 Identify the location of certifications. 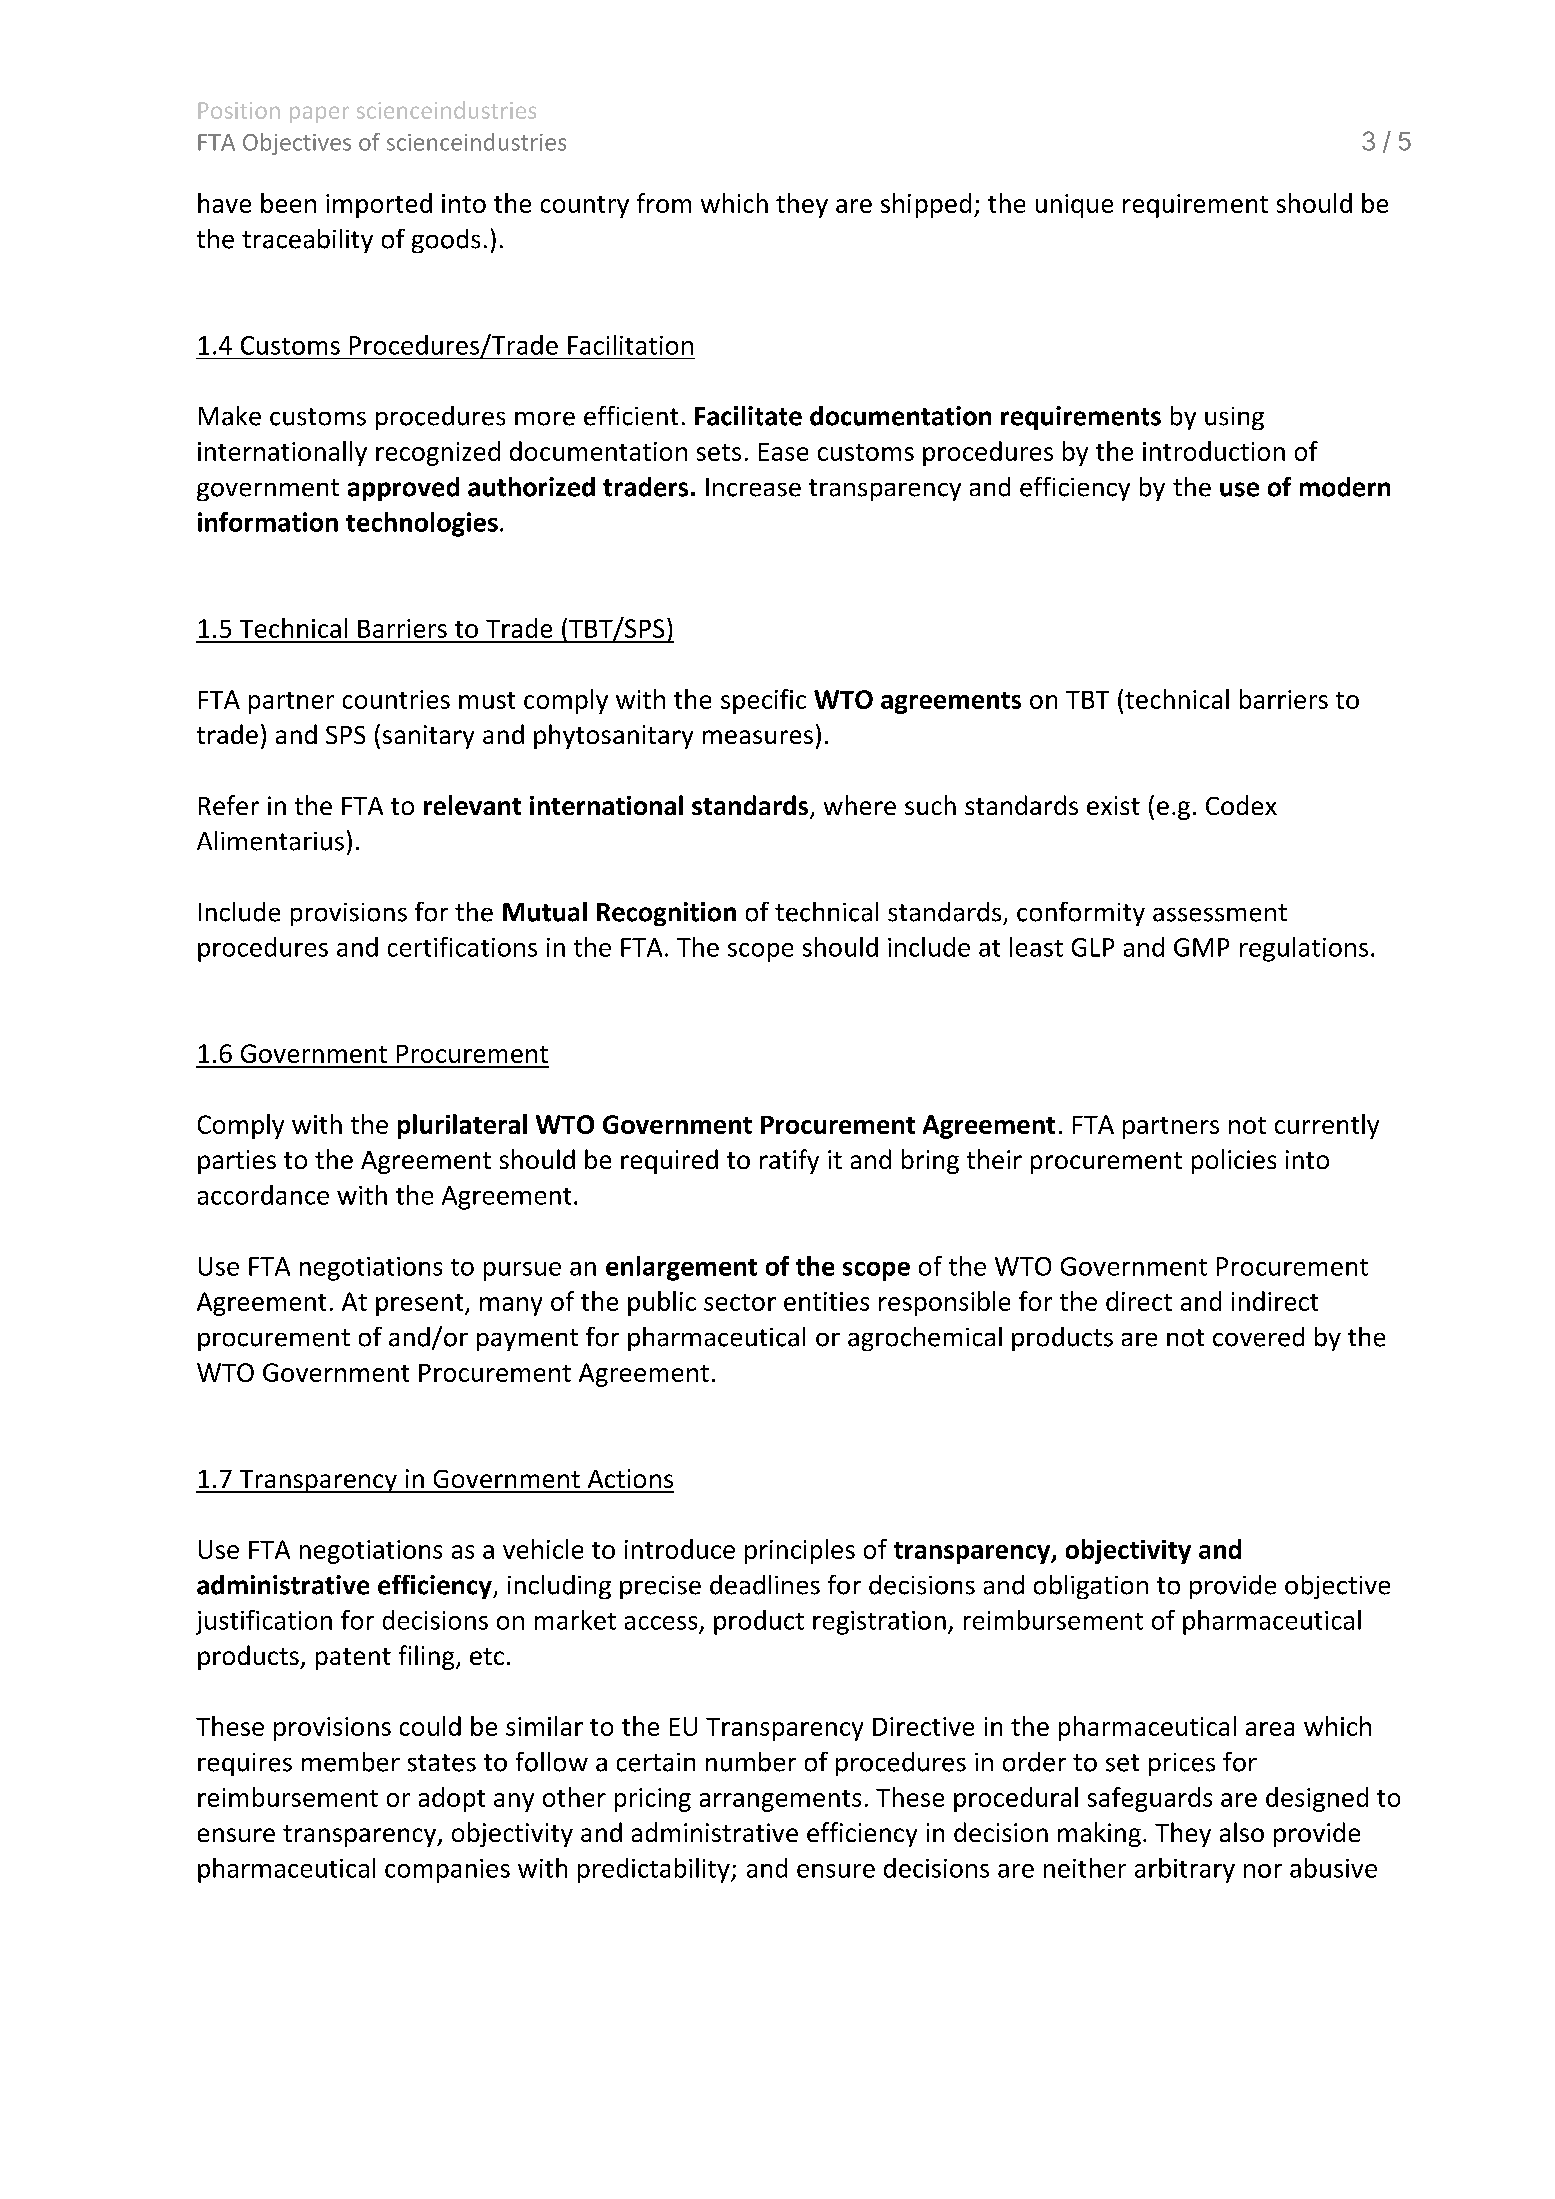
(462, 947).
